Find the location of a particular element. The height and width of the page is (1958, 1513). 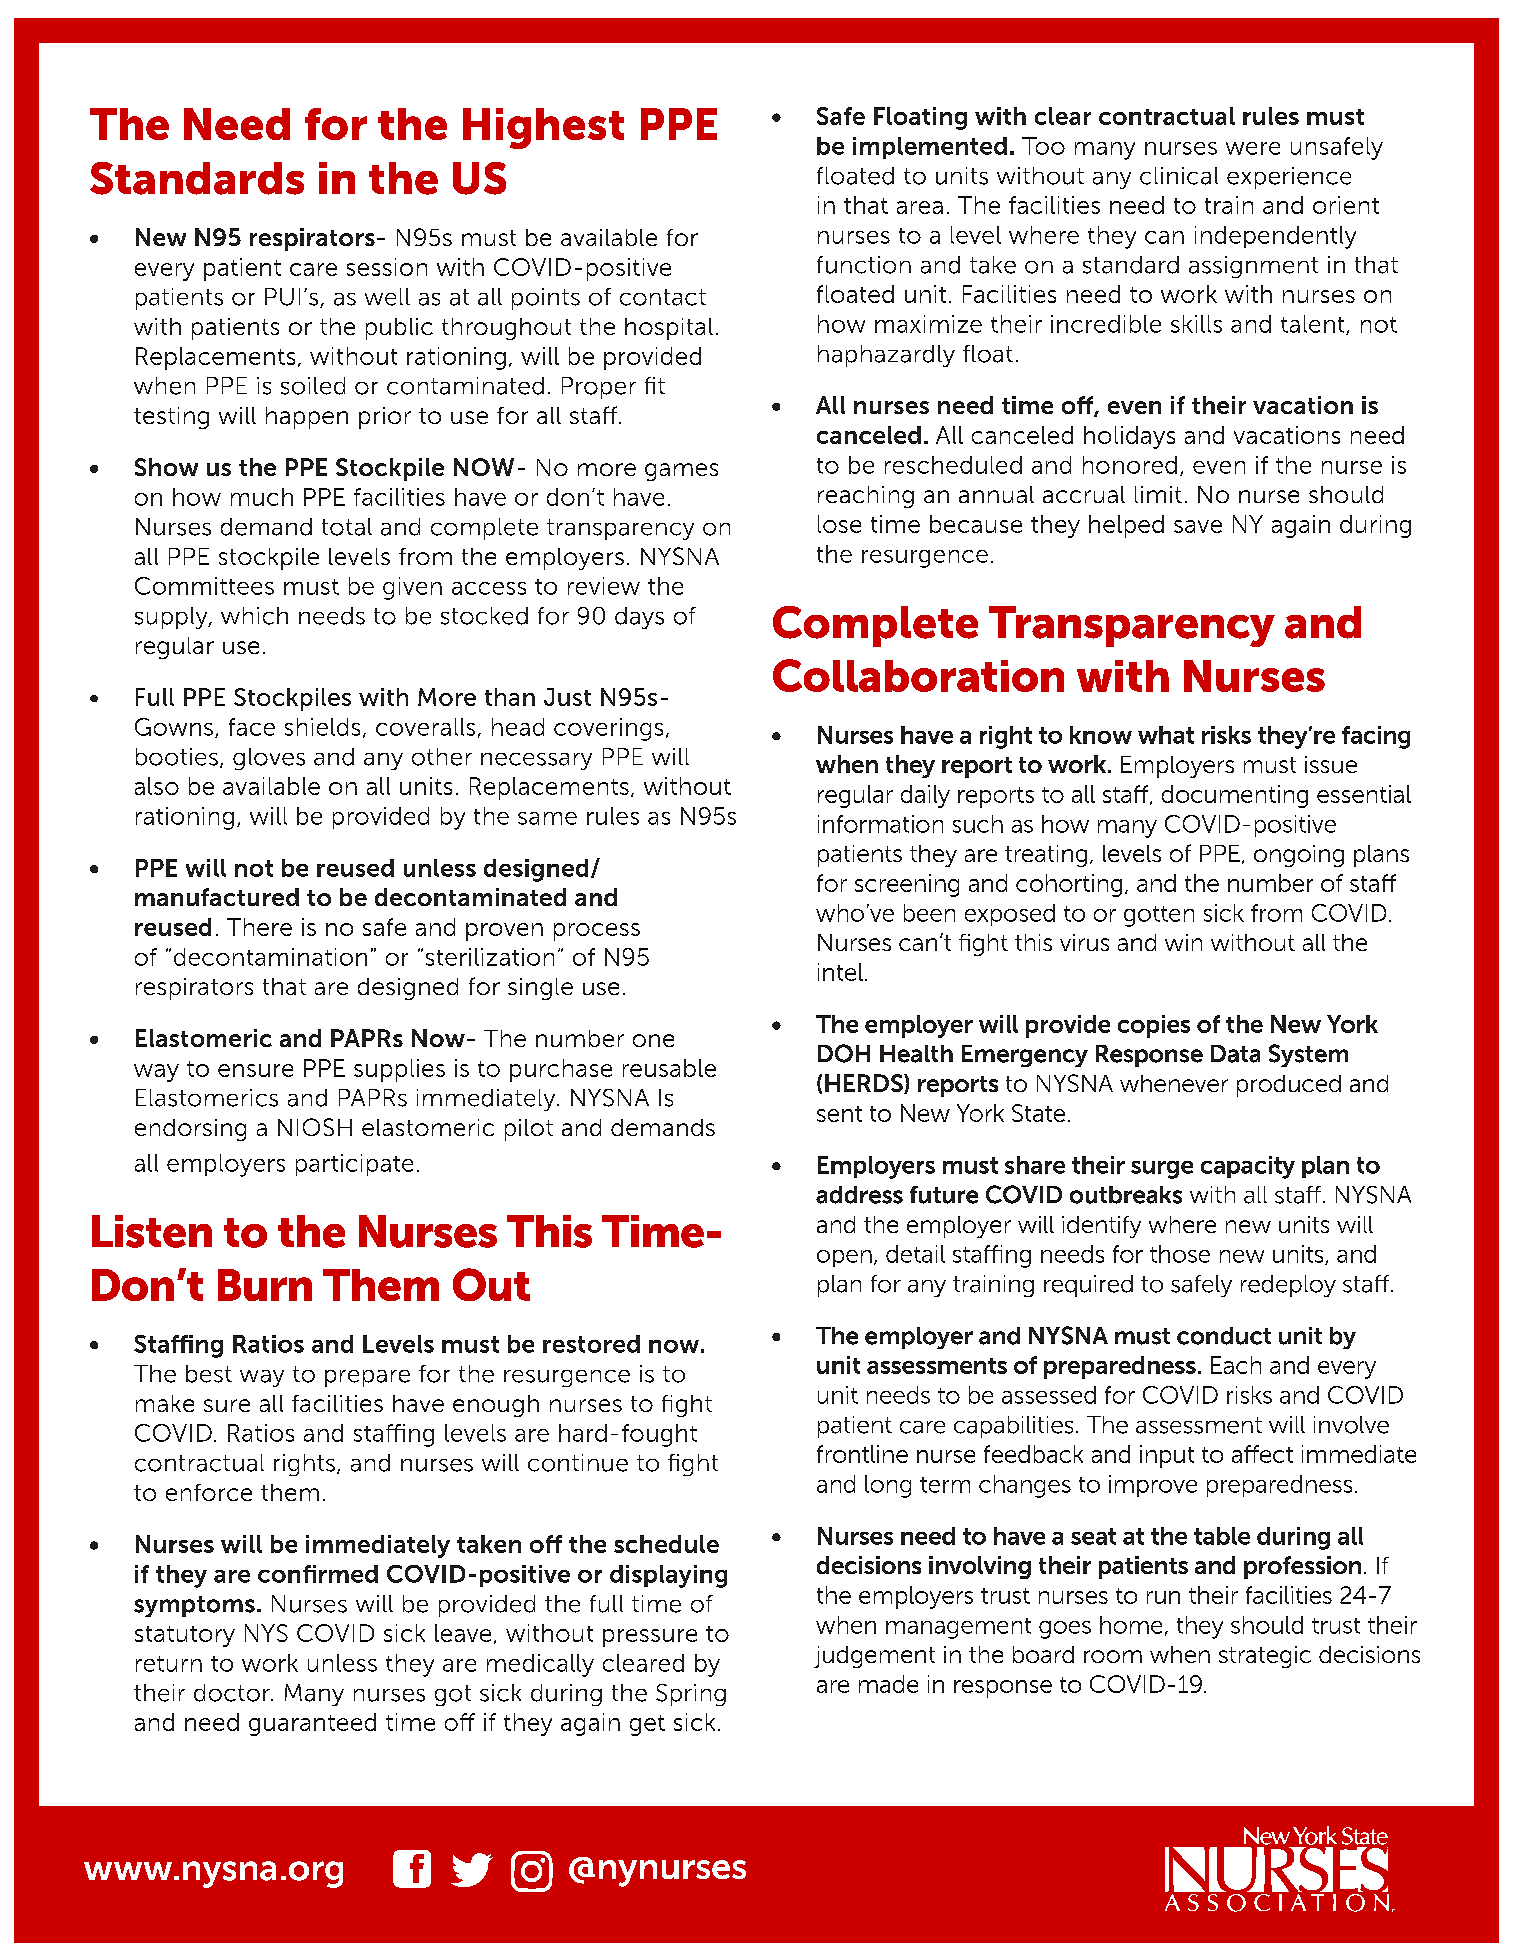

limit is located at coordinates (1158, 494).
